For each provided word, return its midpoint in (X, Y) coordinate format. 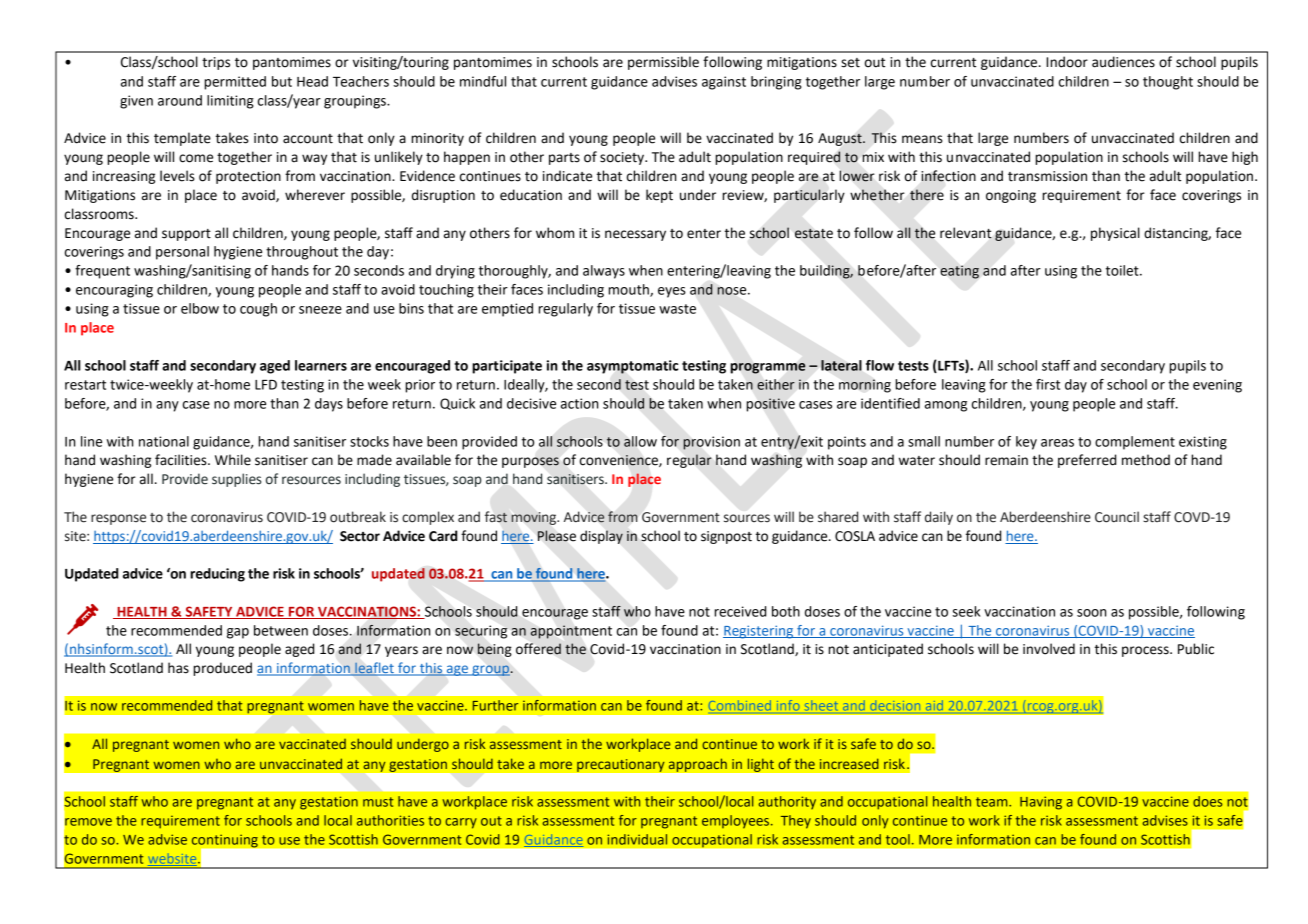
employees (735, 822)
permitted (235, 83)
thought (1168, 83)
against (724, 83)
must (378, 802)
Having (1041, 803)
